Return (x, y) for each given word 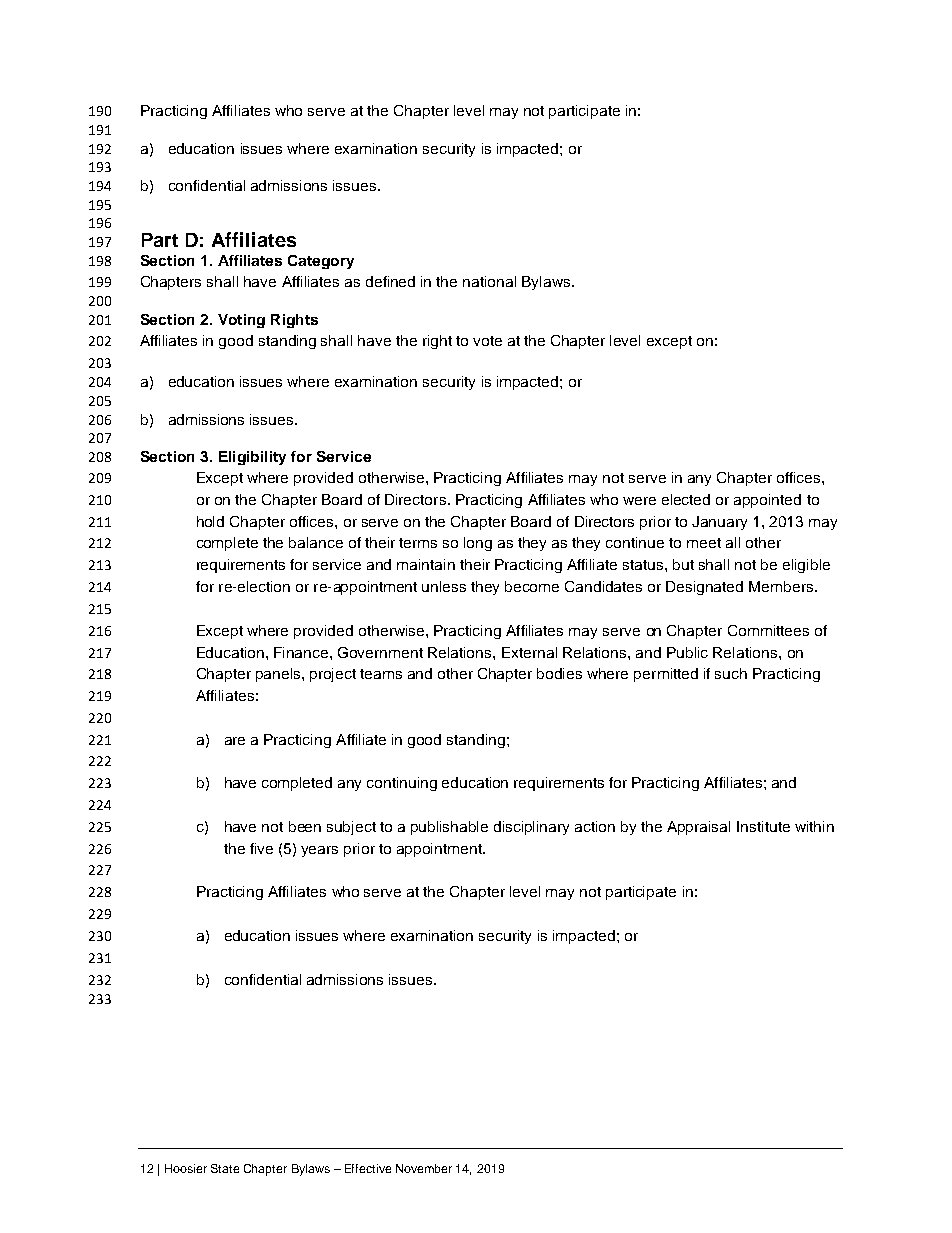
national (489, 281)
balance (316, 542)
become (532, 586)
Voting (241, 321)
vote (487, 341)
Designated (704, 588)
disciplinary (531, 828)
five (261, 848)
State (225, 1168)
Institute (763, 826)
